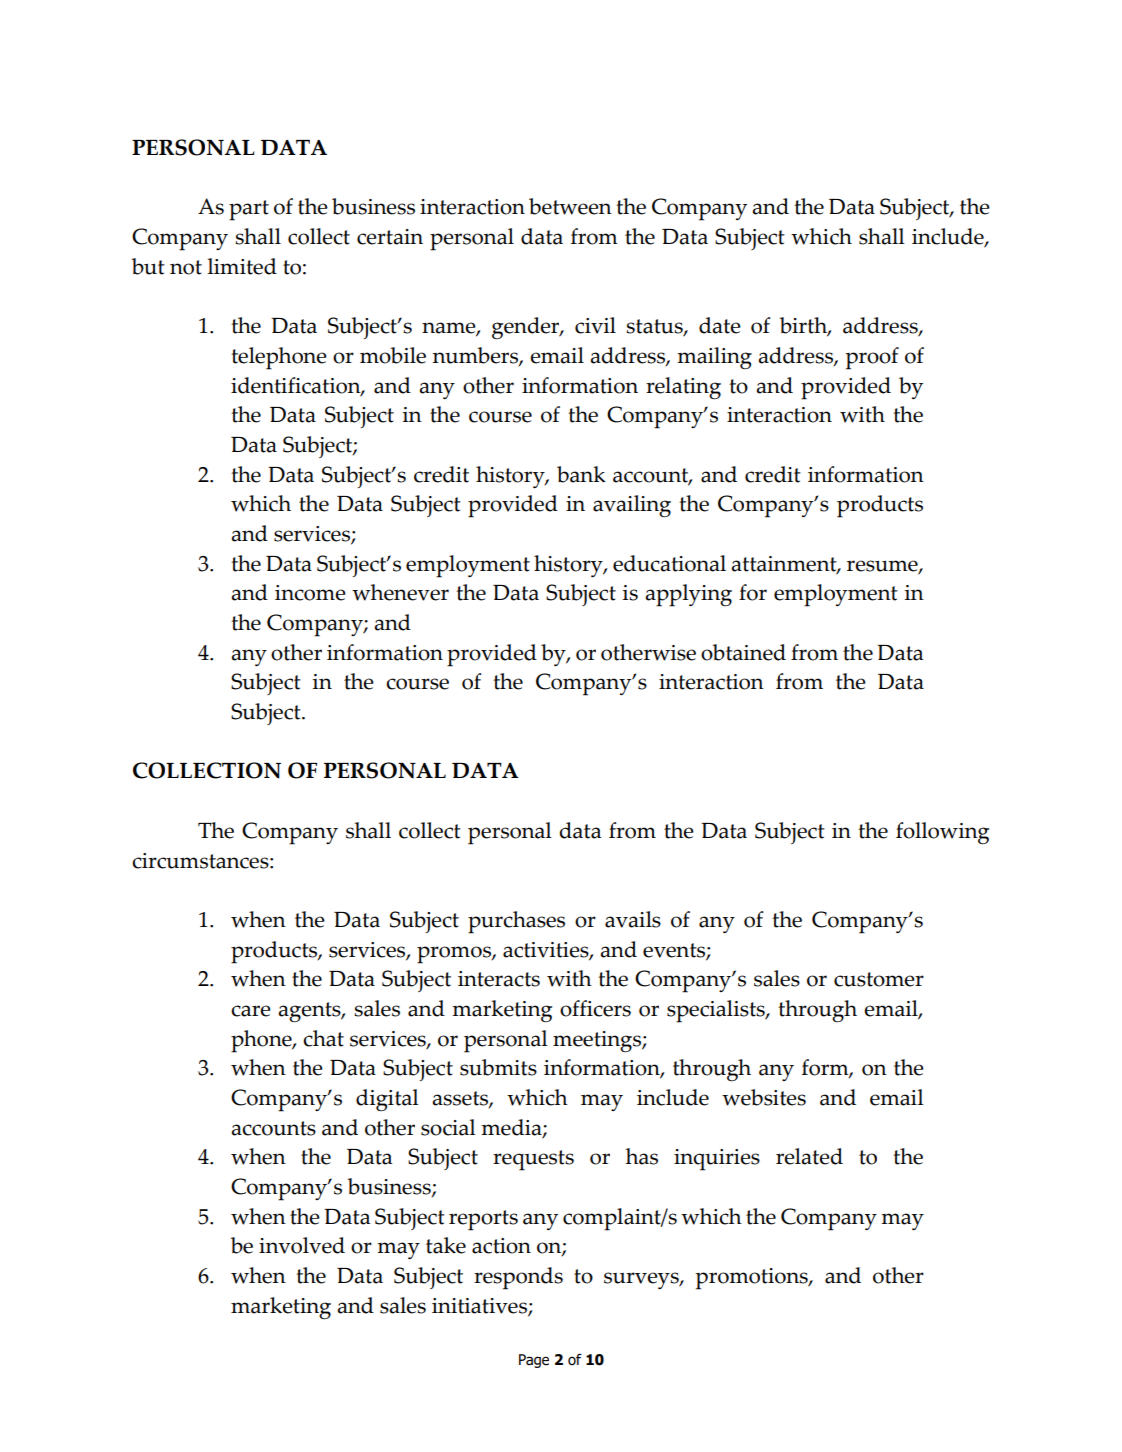 This screenshot has width=1122, height=1452. Describe the element at coordinates (534, 1361) in the screenshot. I see `Page` at that location.
